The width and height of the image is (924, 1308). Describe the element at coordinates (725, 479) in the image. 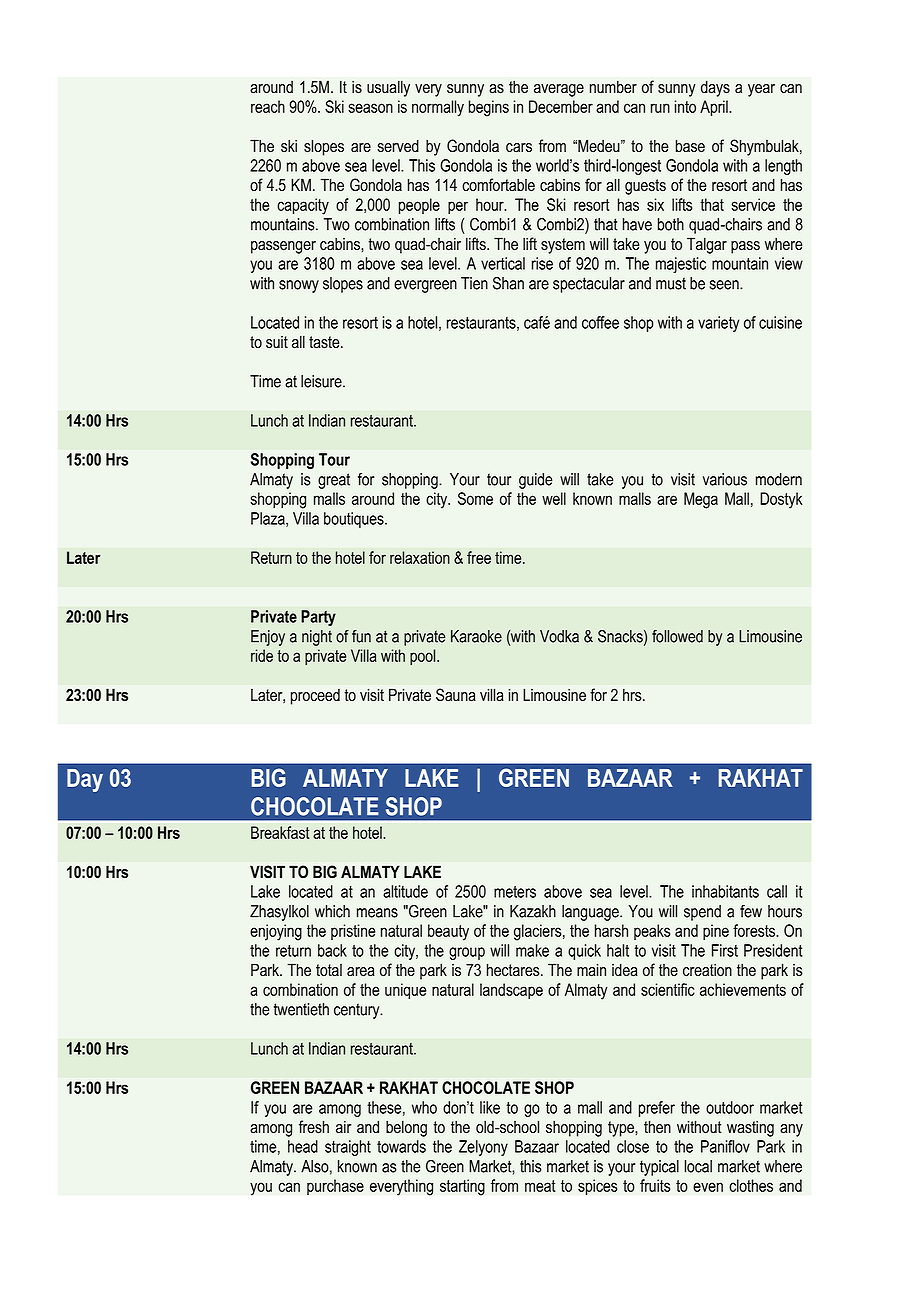

I see `various` at that location.
